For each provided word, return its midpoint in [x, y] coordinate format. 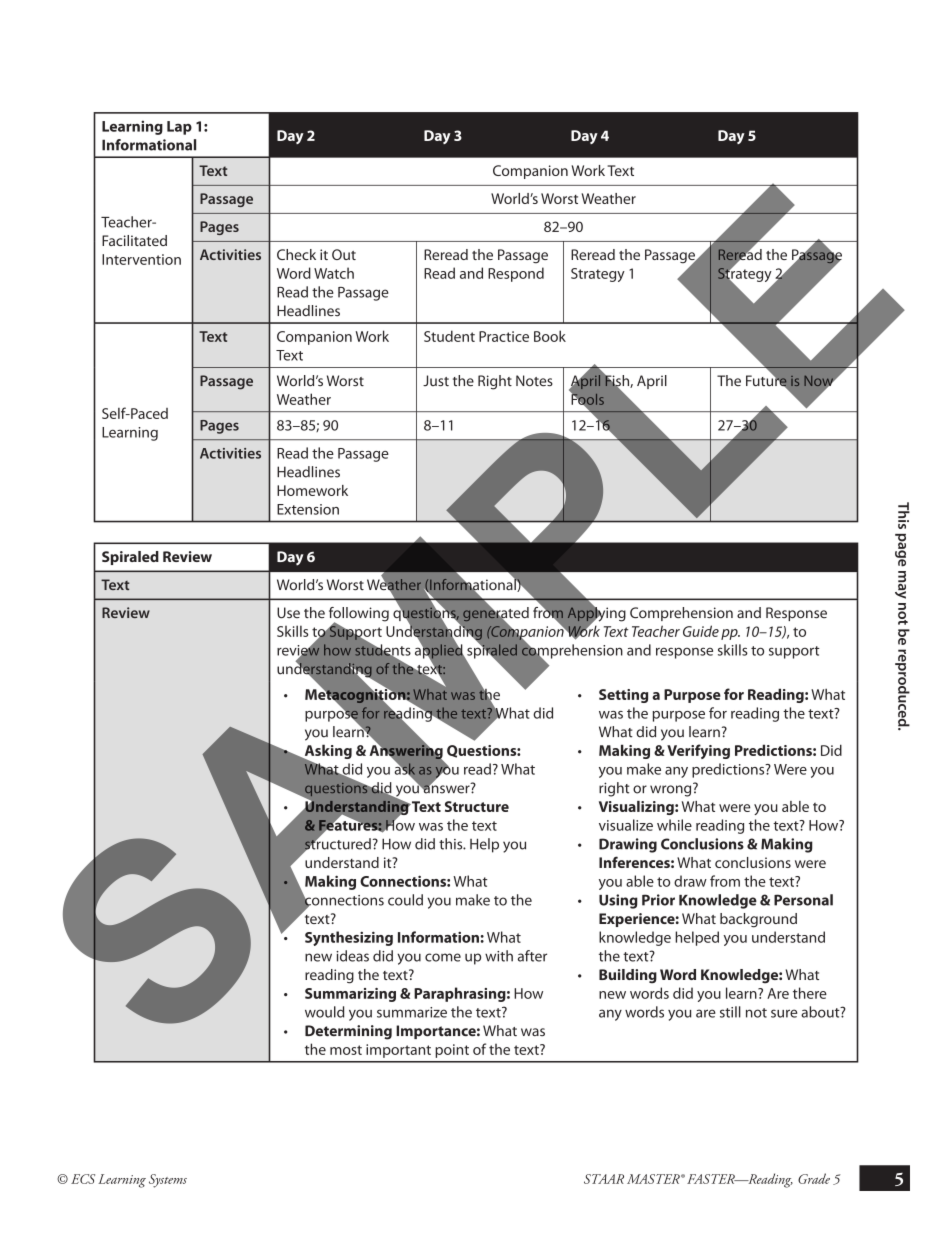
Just [436, 381]
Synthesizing [349, 938]
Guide [701, 631]
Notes [534, 381]
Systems [168, 1181]
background [758, 920]
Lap [179, 128]
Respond [516, 274]
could [405, 900]
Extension [308, 509]
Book [550, 336]
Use [288, 612]
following [359, 615]
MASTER [654, 1179]
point [452, 1051]
